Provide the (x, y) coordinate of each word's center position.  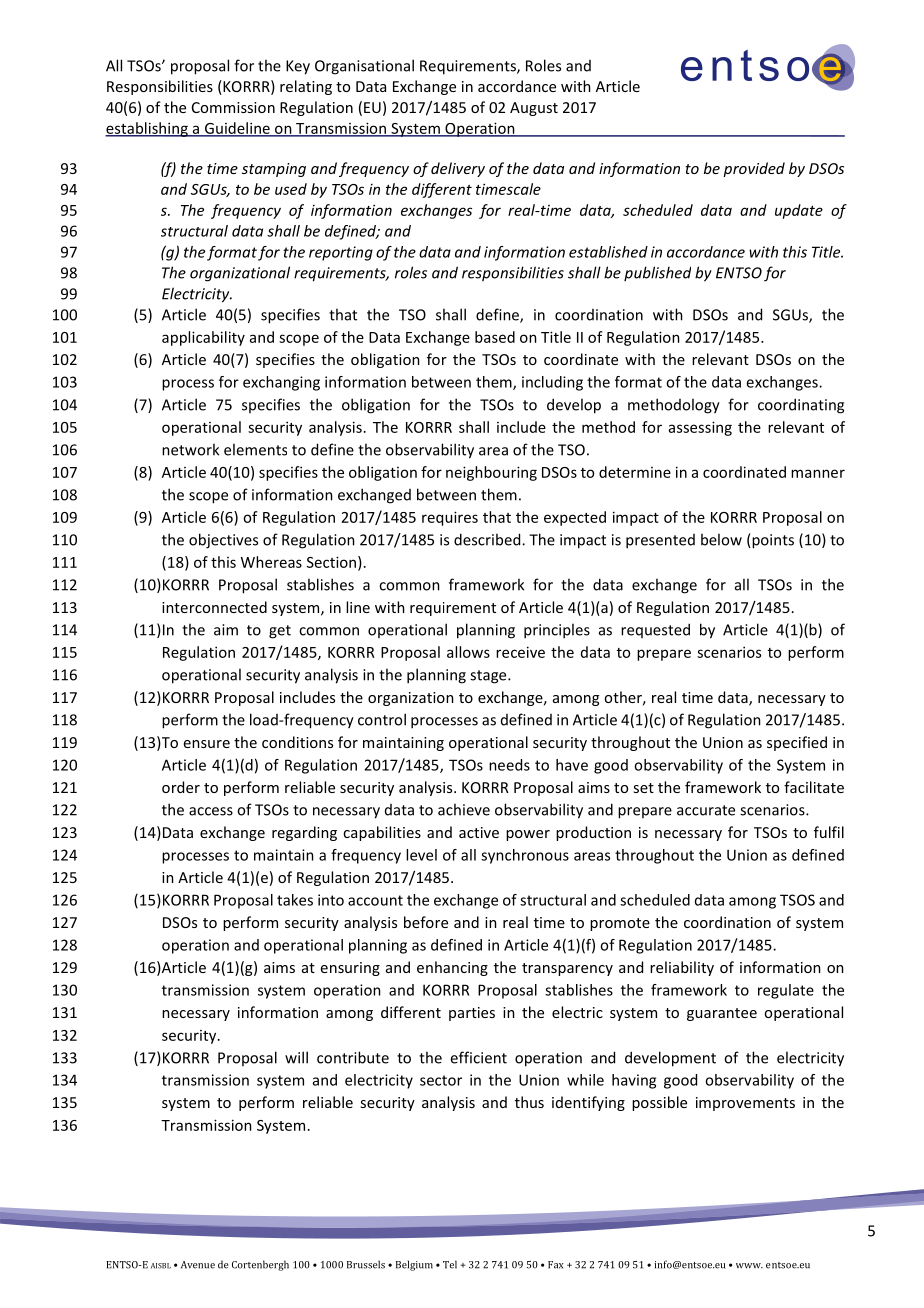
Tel (450, 1264)
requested (655, 630)
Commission (233, 107)
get (280, 632)
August (534, 109)
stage (489, 677)
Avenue (198, 1265)
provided (754, 169)
